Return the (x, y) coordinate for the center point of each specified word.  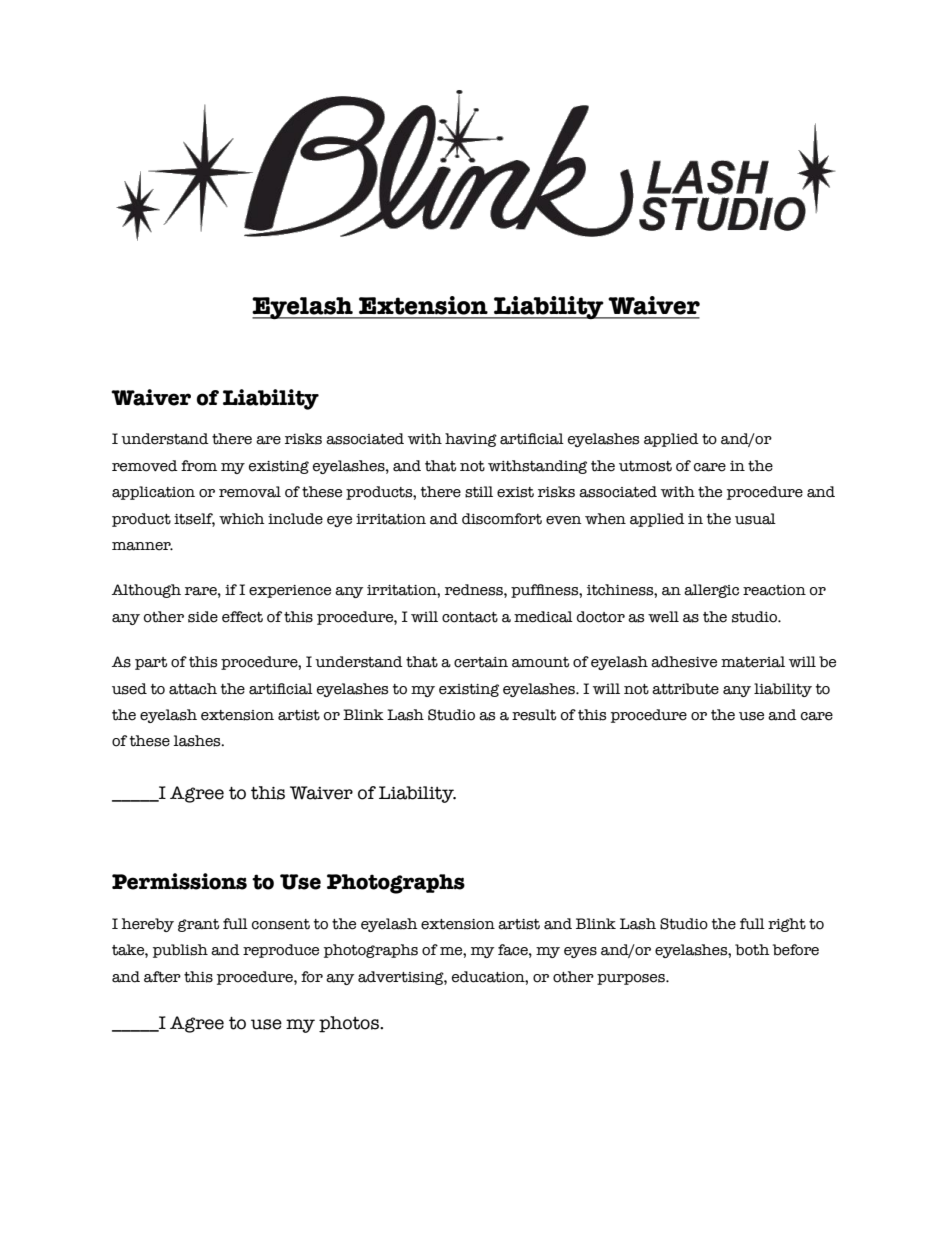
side (203, 617)
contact (470, 617)
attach (193, 689)
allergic (711, 591)
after (162, 977)
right (787, 925)
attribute (685, 689)
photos (350, 1024)
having (471, 440)
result (534, 715)
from (199, 466)
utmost (645, 466)
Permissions (179, 881)
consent (281, 924)
